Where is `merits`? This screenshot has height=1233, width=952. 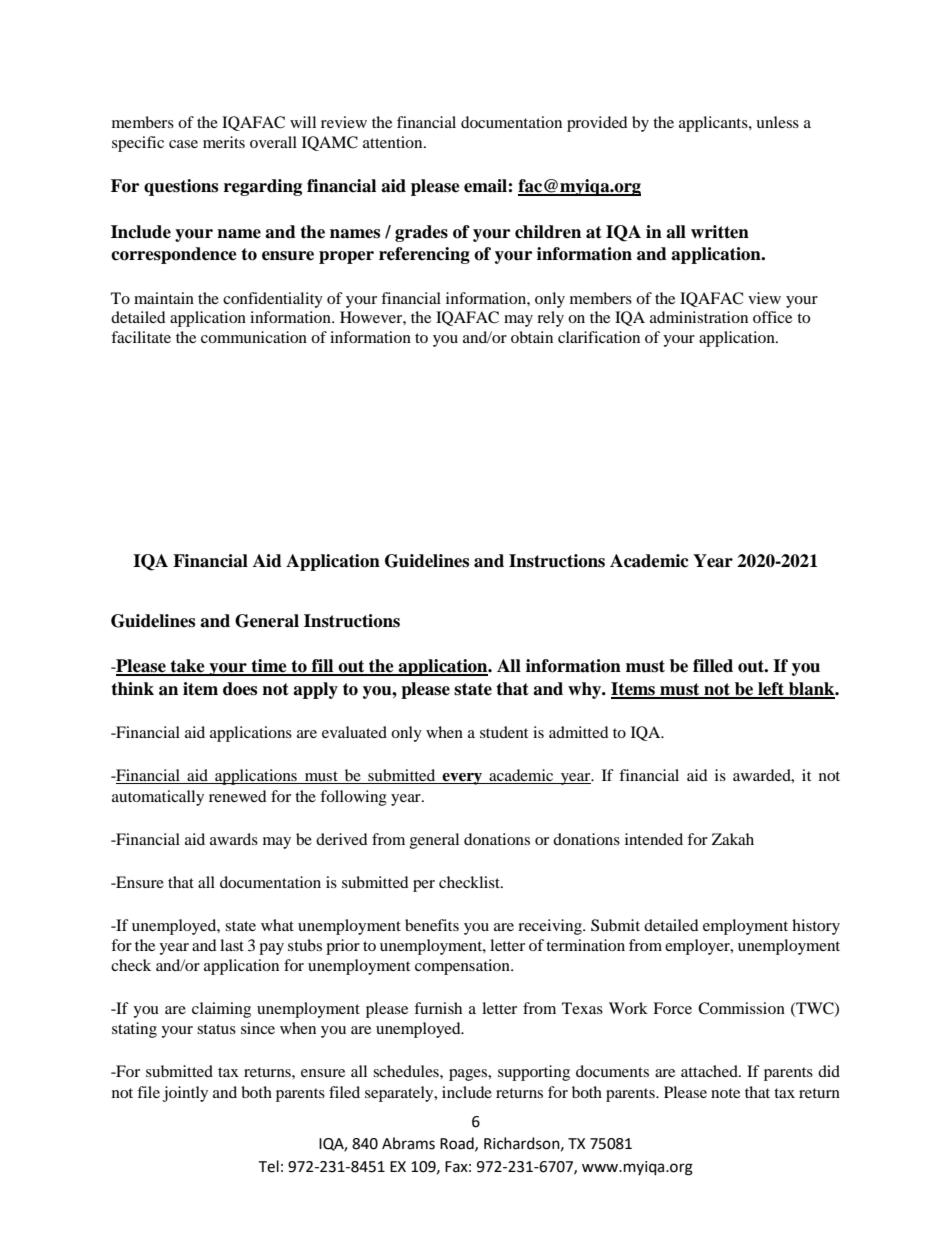
merits is located at coordinates (224, 142).
